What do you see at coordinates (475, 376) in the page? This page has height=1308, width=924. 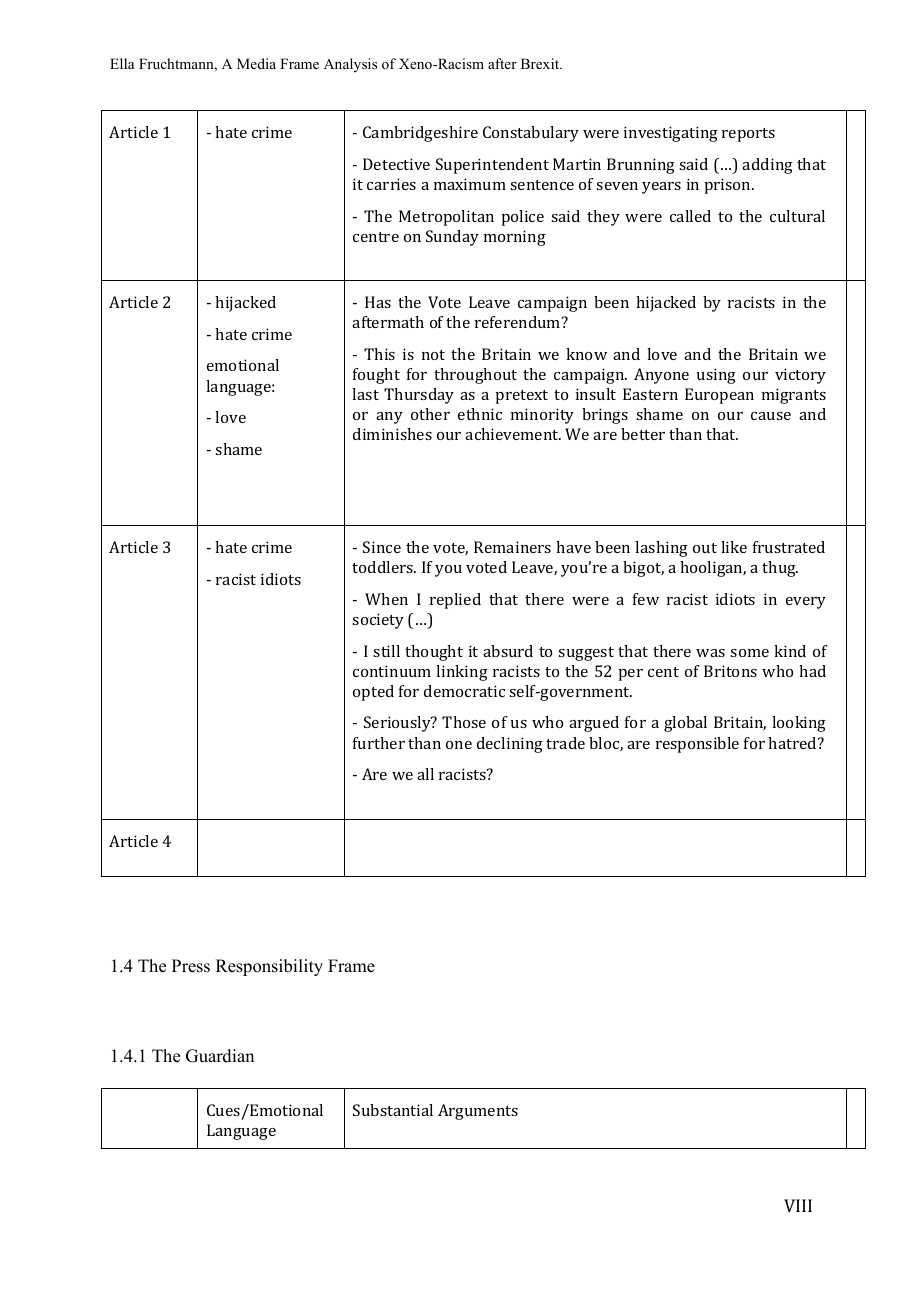 I see `throughout` at bounding box center [475, 376].
